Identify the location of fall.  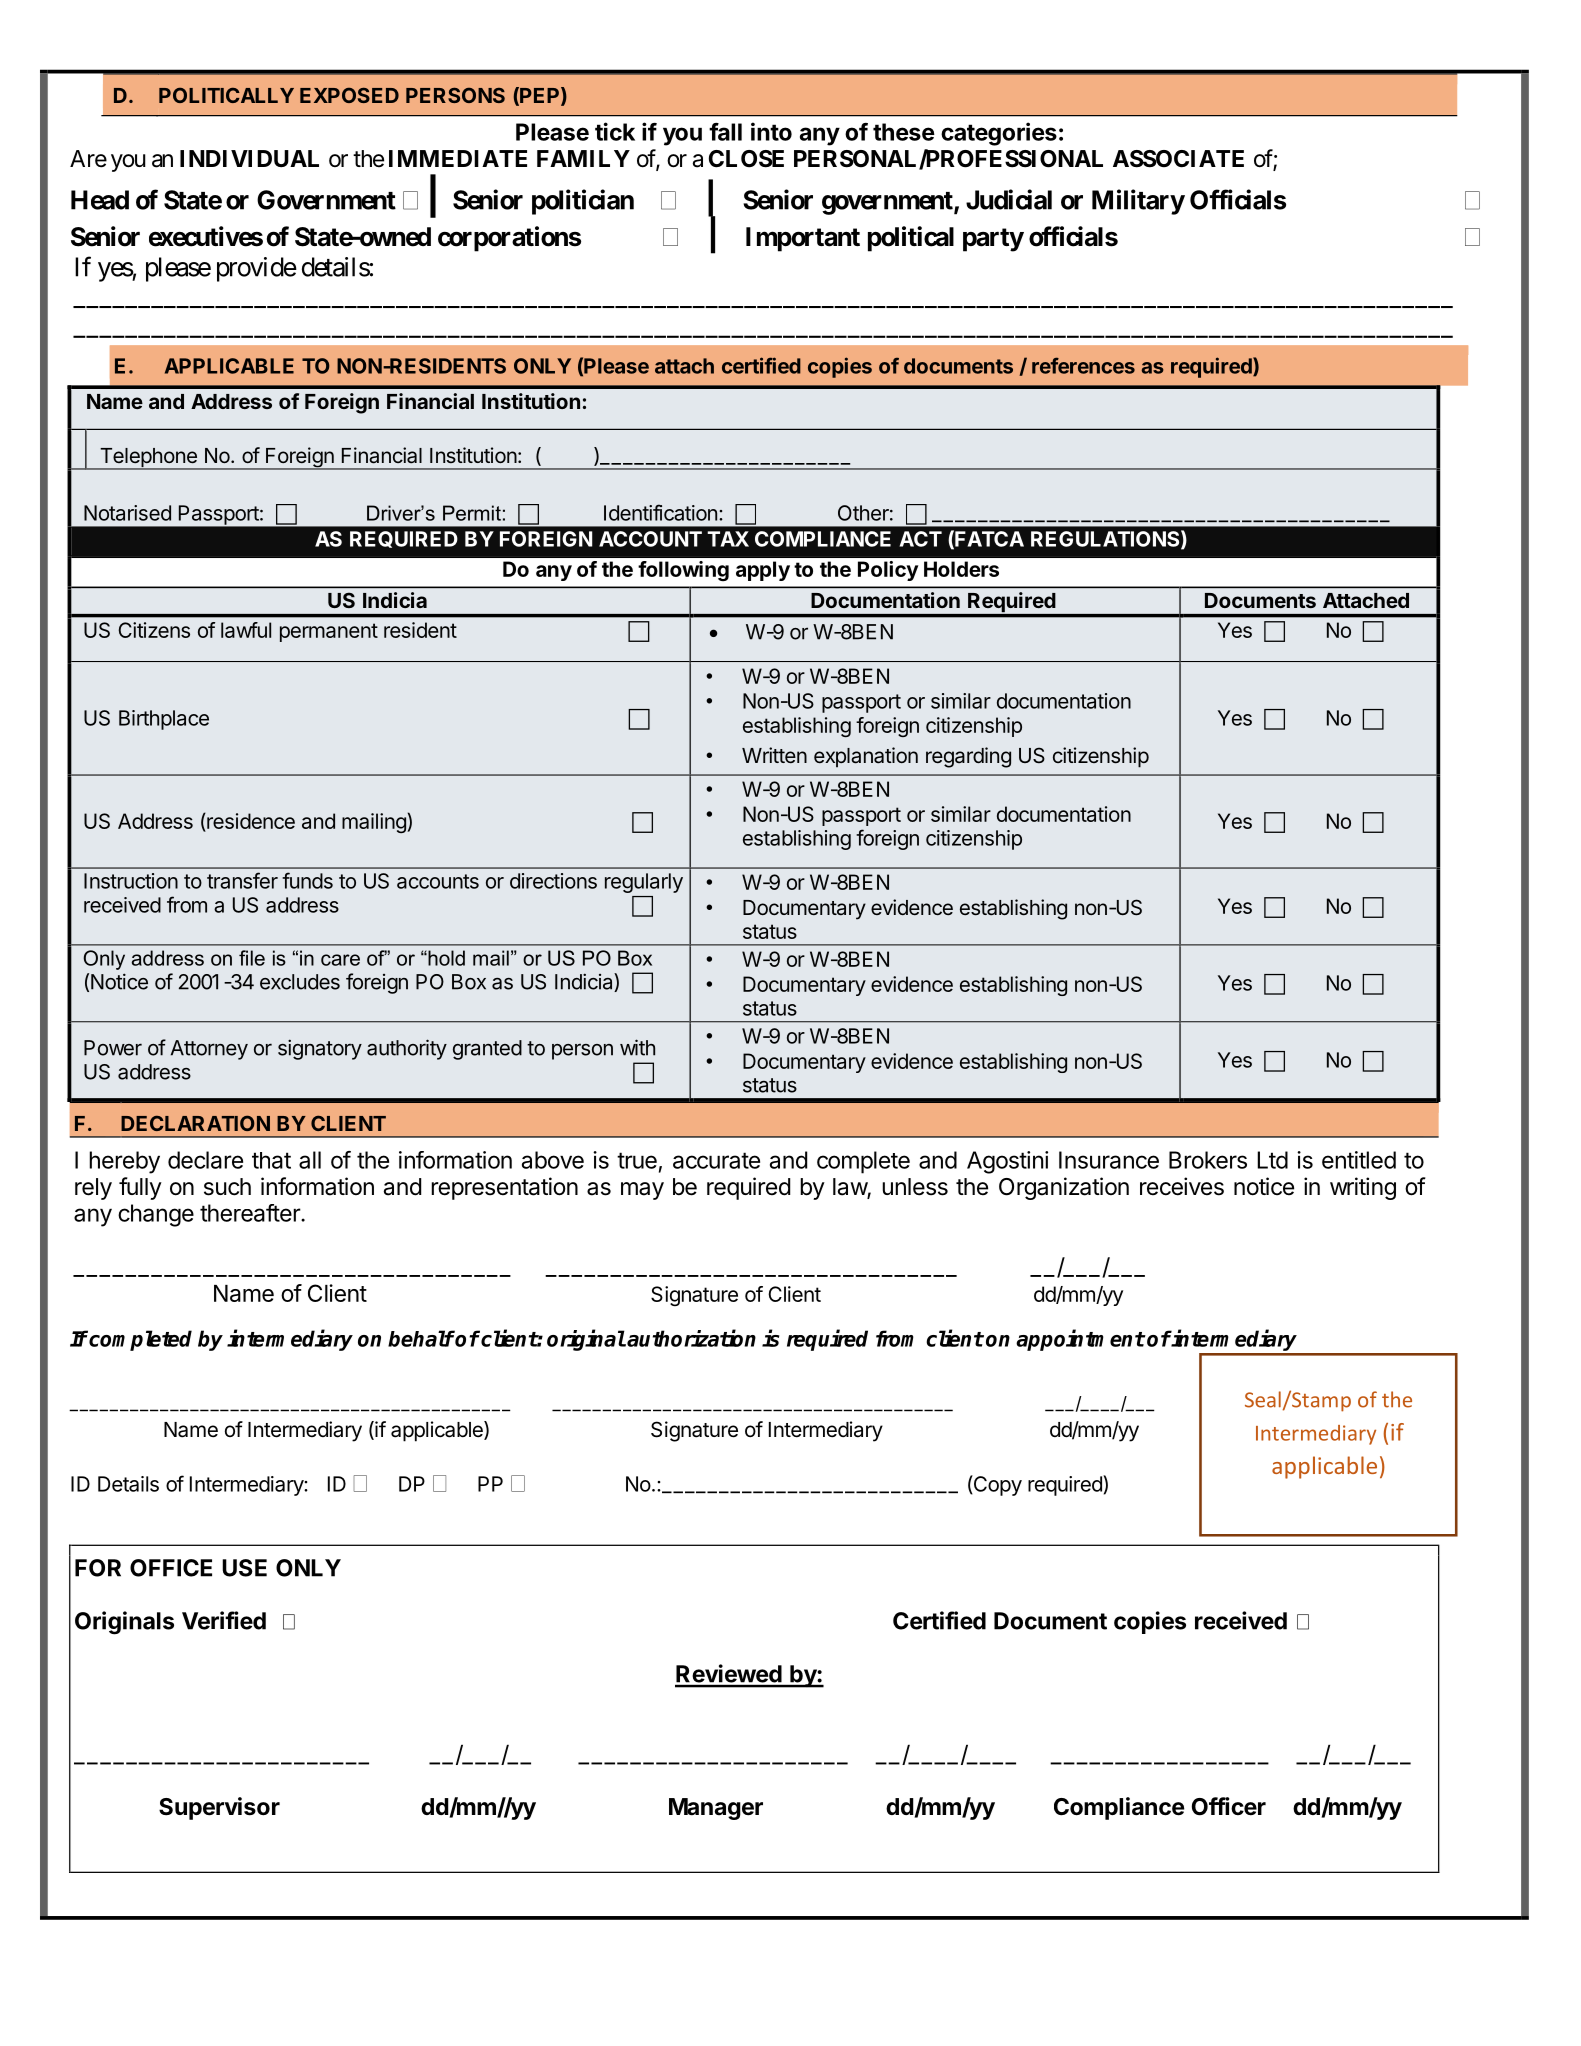
(725, 132).
